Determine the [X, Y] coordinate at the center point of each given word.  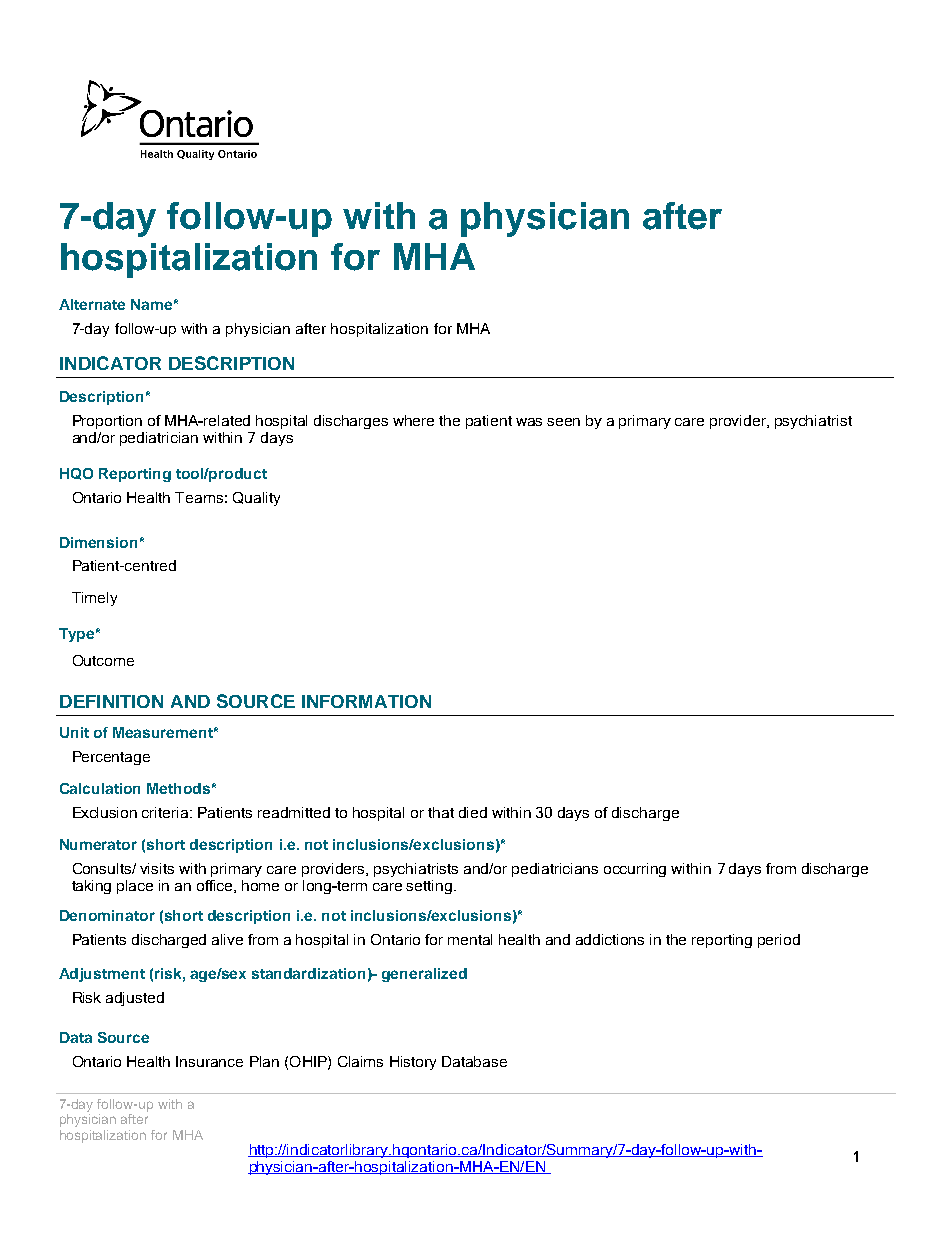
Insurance [209, 1061]
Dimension [98, 542]
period [779, 941]
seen [563, 422]
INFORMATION [366, 701]
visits [157, 868]
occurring [635, 870]
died [473, 812]
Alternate [92, 304]
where [413, 420]
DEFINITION [111, 701]
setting [430, 887]
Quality [256, 499]
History [413, 1063]
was [529, 422]
